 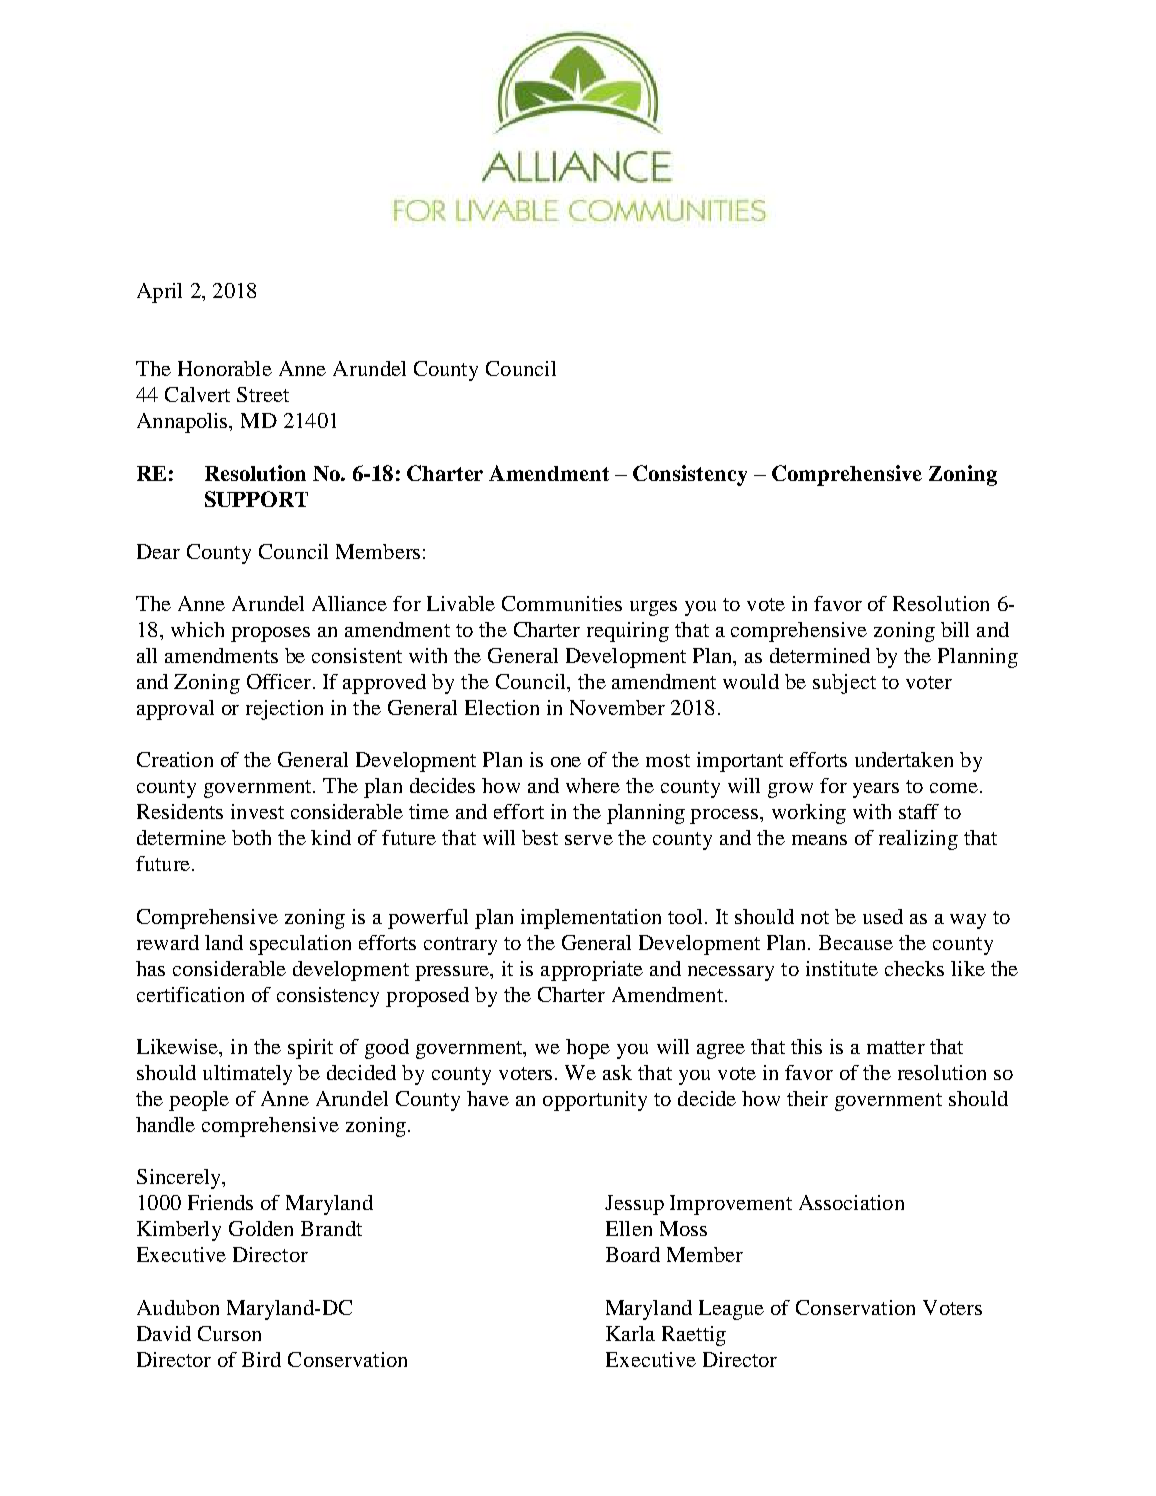 What do you see at coordinates (918, 840) in the image?
I see `realizing` at bounding box center [918, 840].
